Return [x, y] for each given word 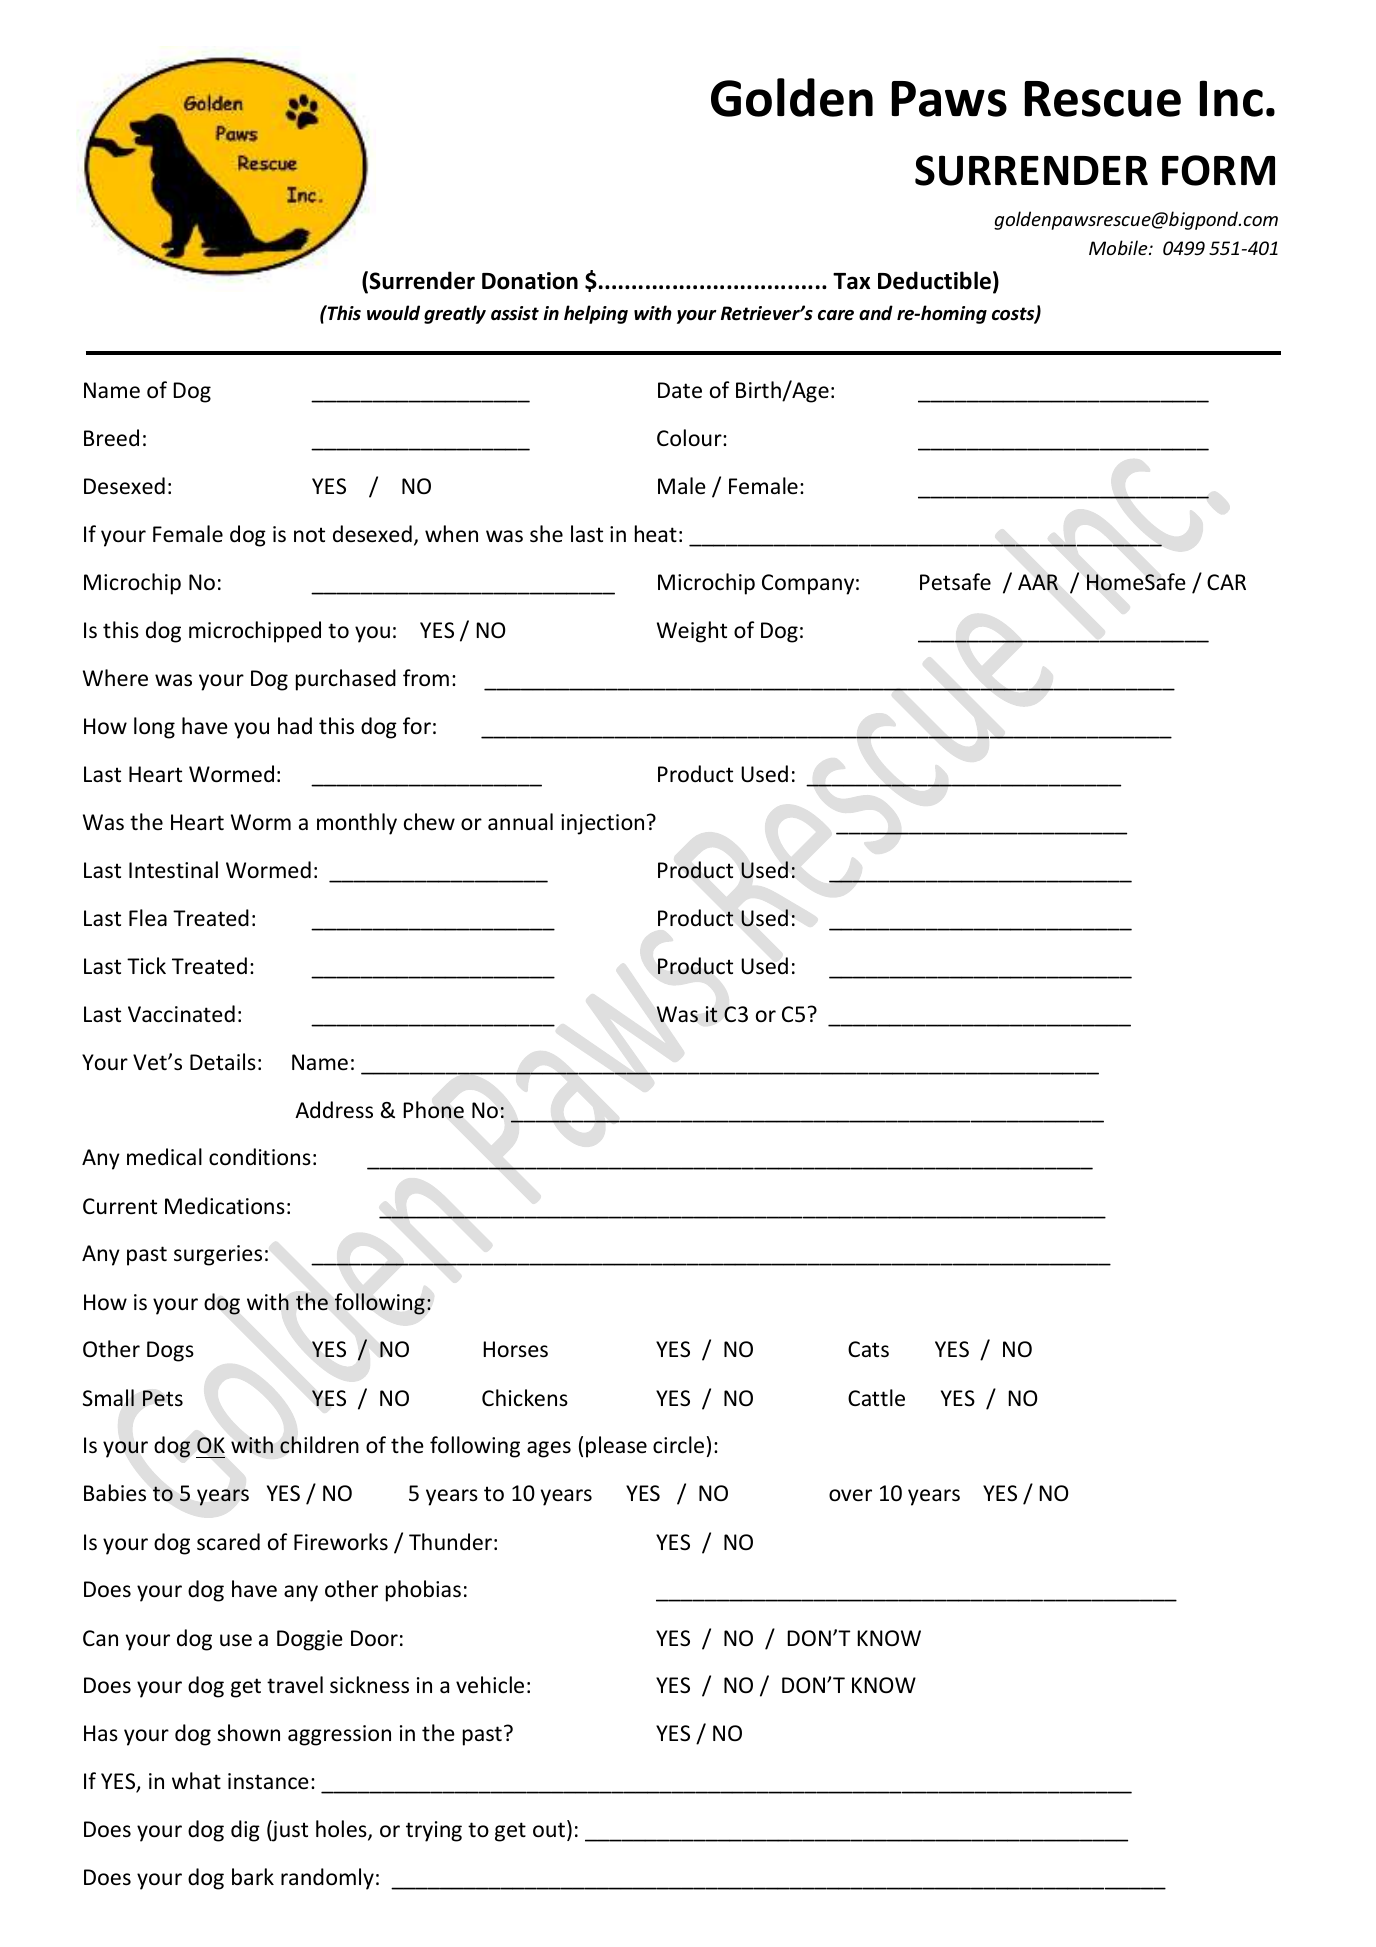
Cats [868, 1349]
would [393, 313]
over [850, 1495]
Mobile [1119, 247]
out [549, 1830]
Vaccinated [181, 1014]
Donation [530, 281]
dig [245, 1831]
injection [602, 824]
